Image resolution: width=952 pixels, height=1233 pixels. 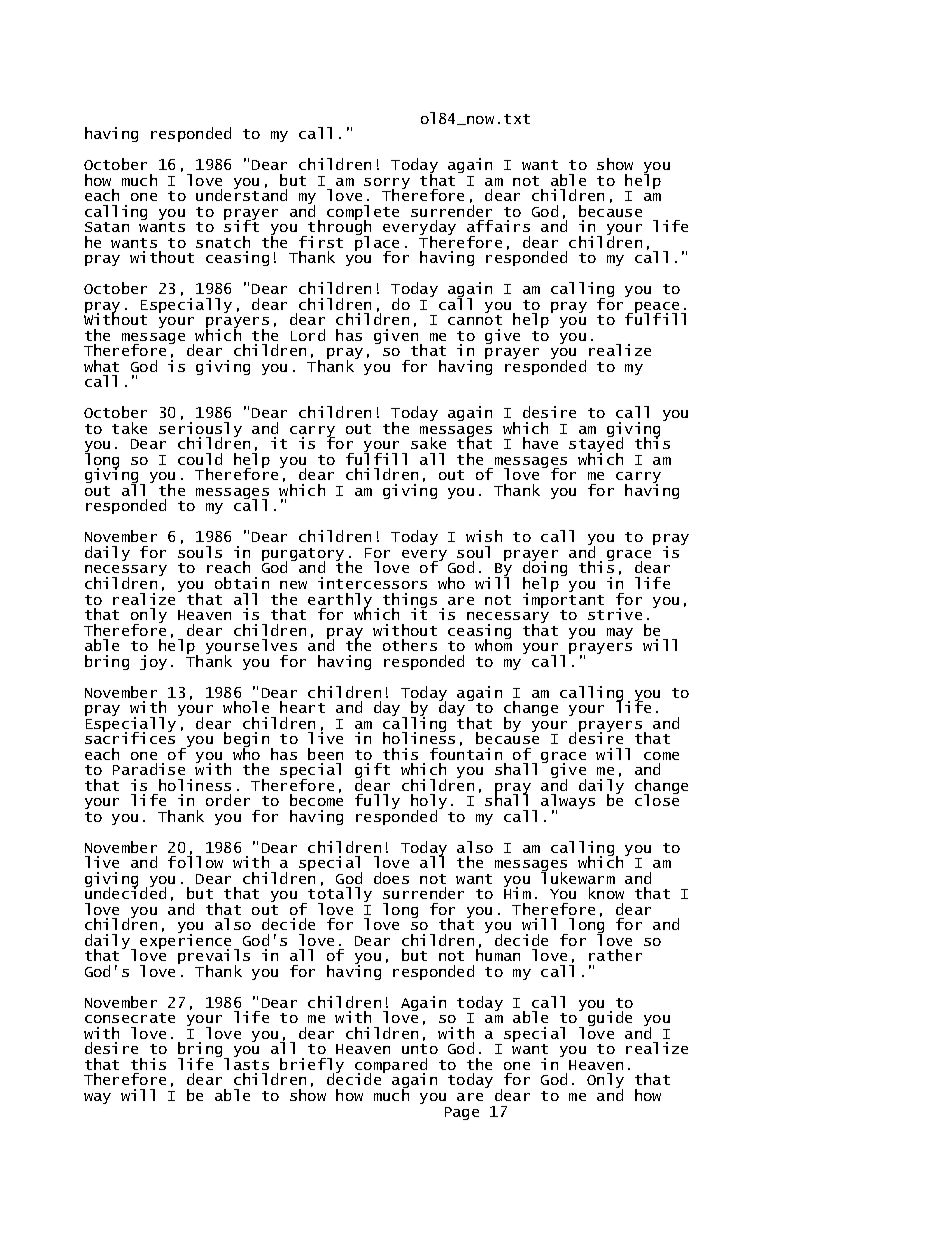 I want to click on does, so click(x=391, y=878).
